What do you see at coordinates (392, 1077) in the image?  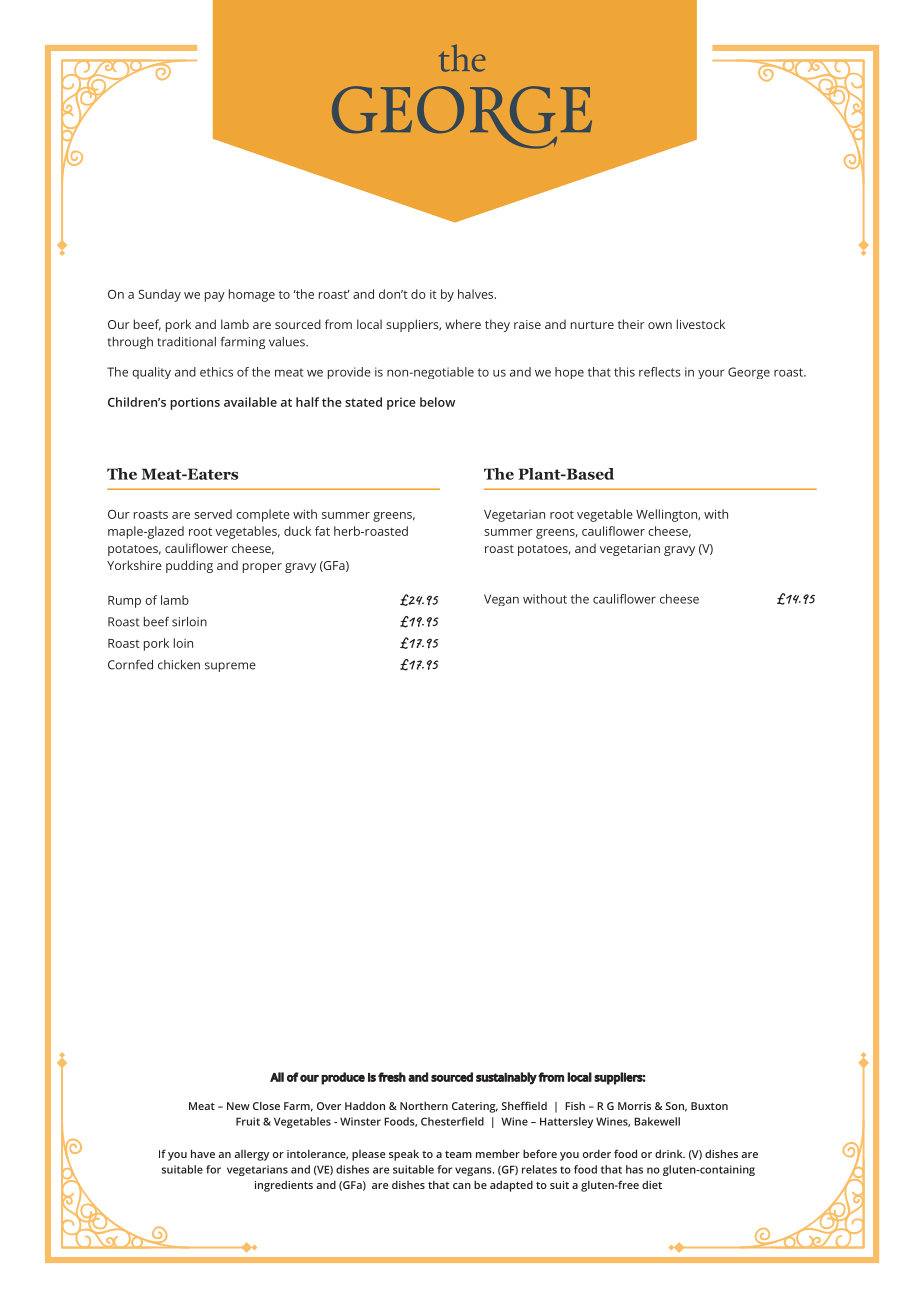 I see `fresh` at bounding box center [392, 1077].
